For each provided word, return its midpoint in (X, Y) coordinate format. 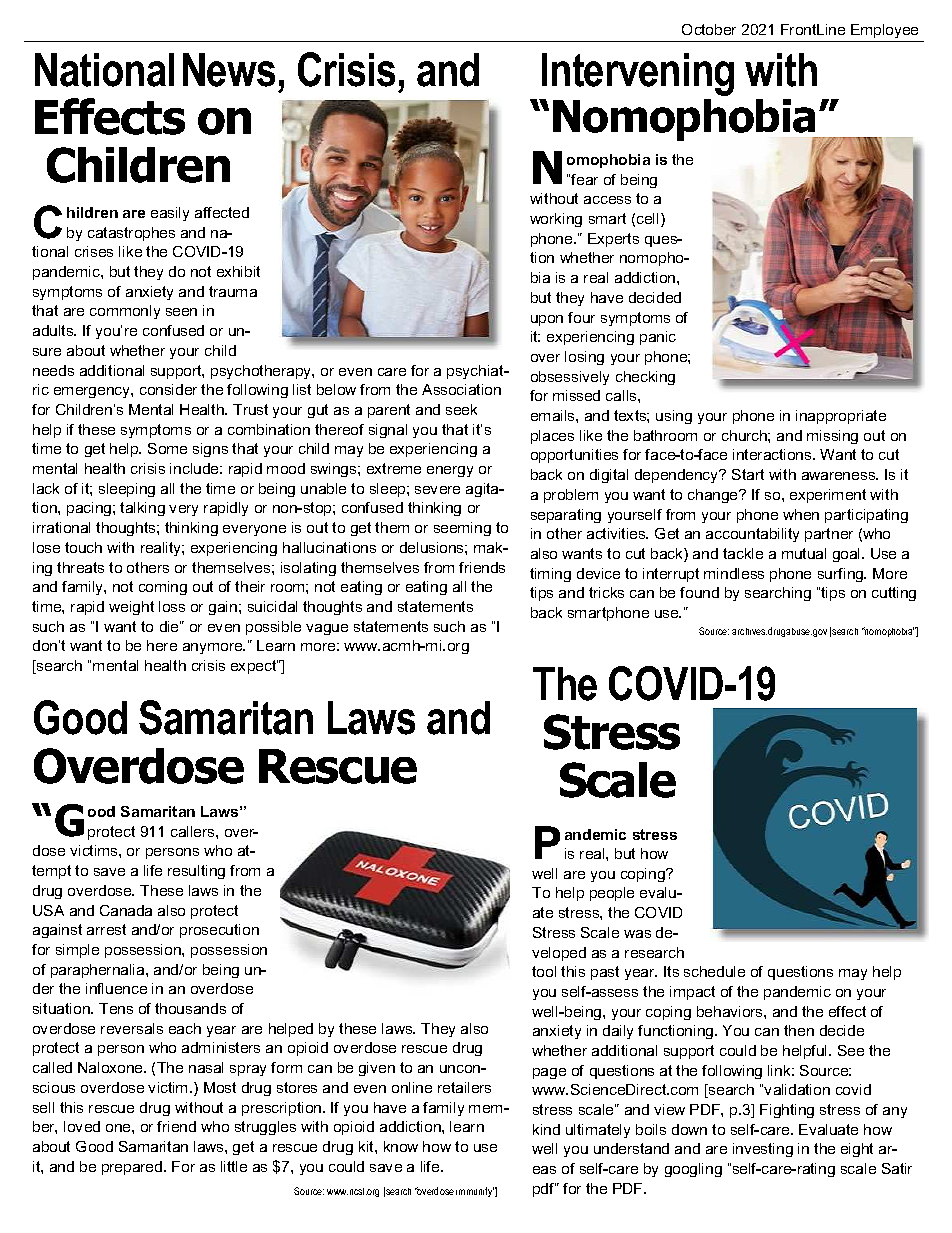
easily (170, 214)
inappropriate (841, 417)
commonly (125, 312)
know (401, 1146)
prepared (133, 1168)
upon (547, 320)
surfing (842, 575)
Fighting (787, 1111)
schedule (714, 971)
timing (550, 575)
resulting (196, 872)
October (709, 29)
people (612, 894)
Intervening (638, 74)
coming (163, 588)
